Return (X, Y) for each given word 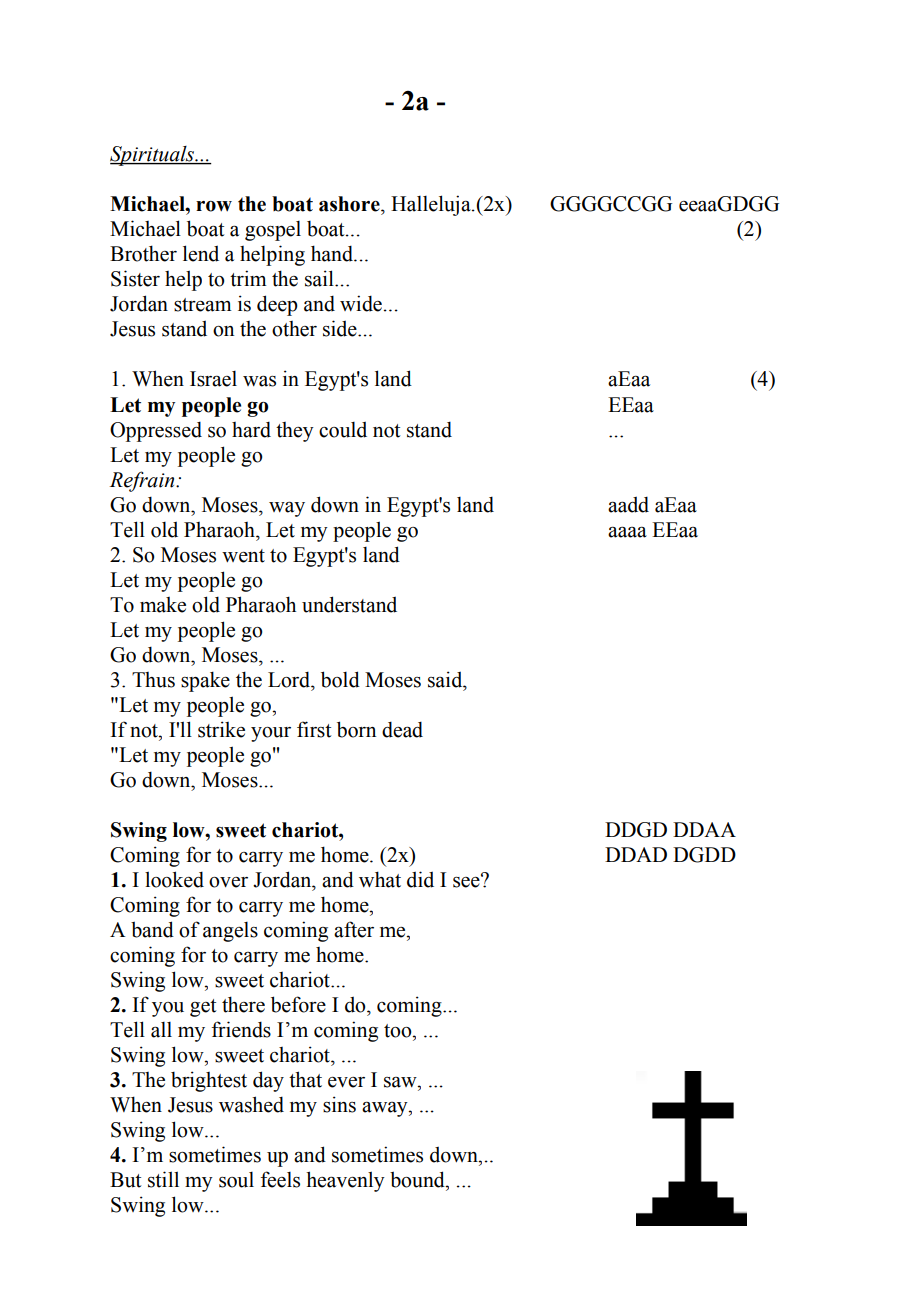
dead (402, 730)
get (203, 1008)
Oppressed (156, 432)
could (343, 429)
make (163, 605)
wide (361, 303)
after (354, 929)
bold (340, 679)
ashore (350, 204)
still (163, 1179)
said (446, 679)
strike (221, 729)
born (356, 729)
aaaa (627, 532)
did (420, 879)
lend (201, 253)
